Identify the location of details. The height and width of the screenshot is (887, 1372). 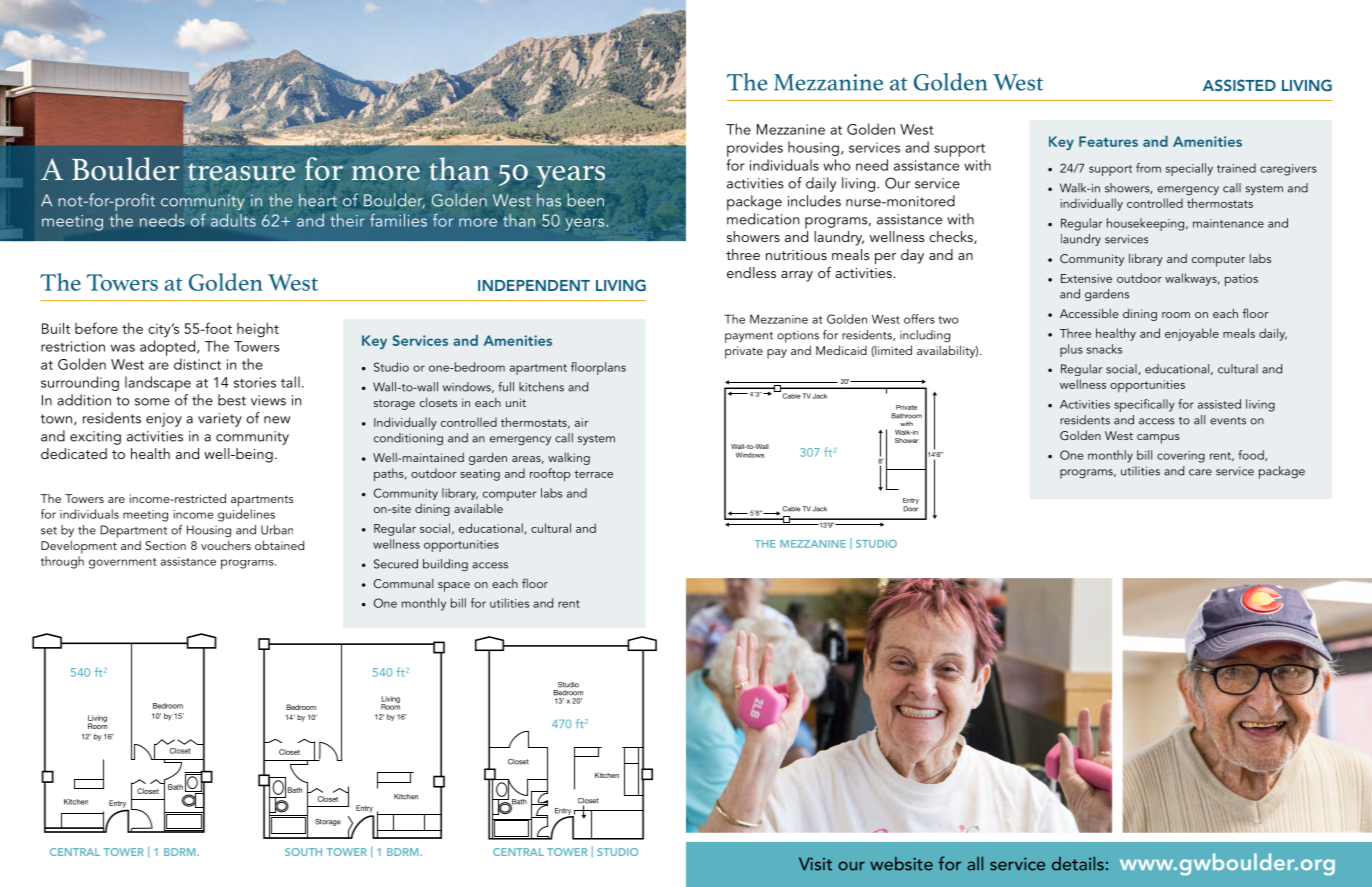
(1078, 864).
